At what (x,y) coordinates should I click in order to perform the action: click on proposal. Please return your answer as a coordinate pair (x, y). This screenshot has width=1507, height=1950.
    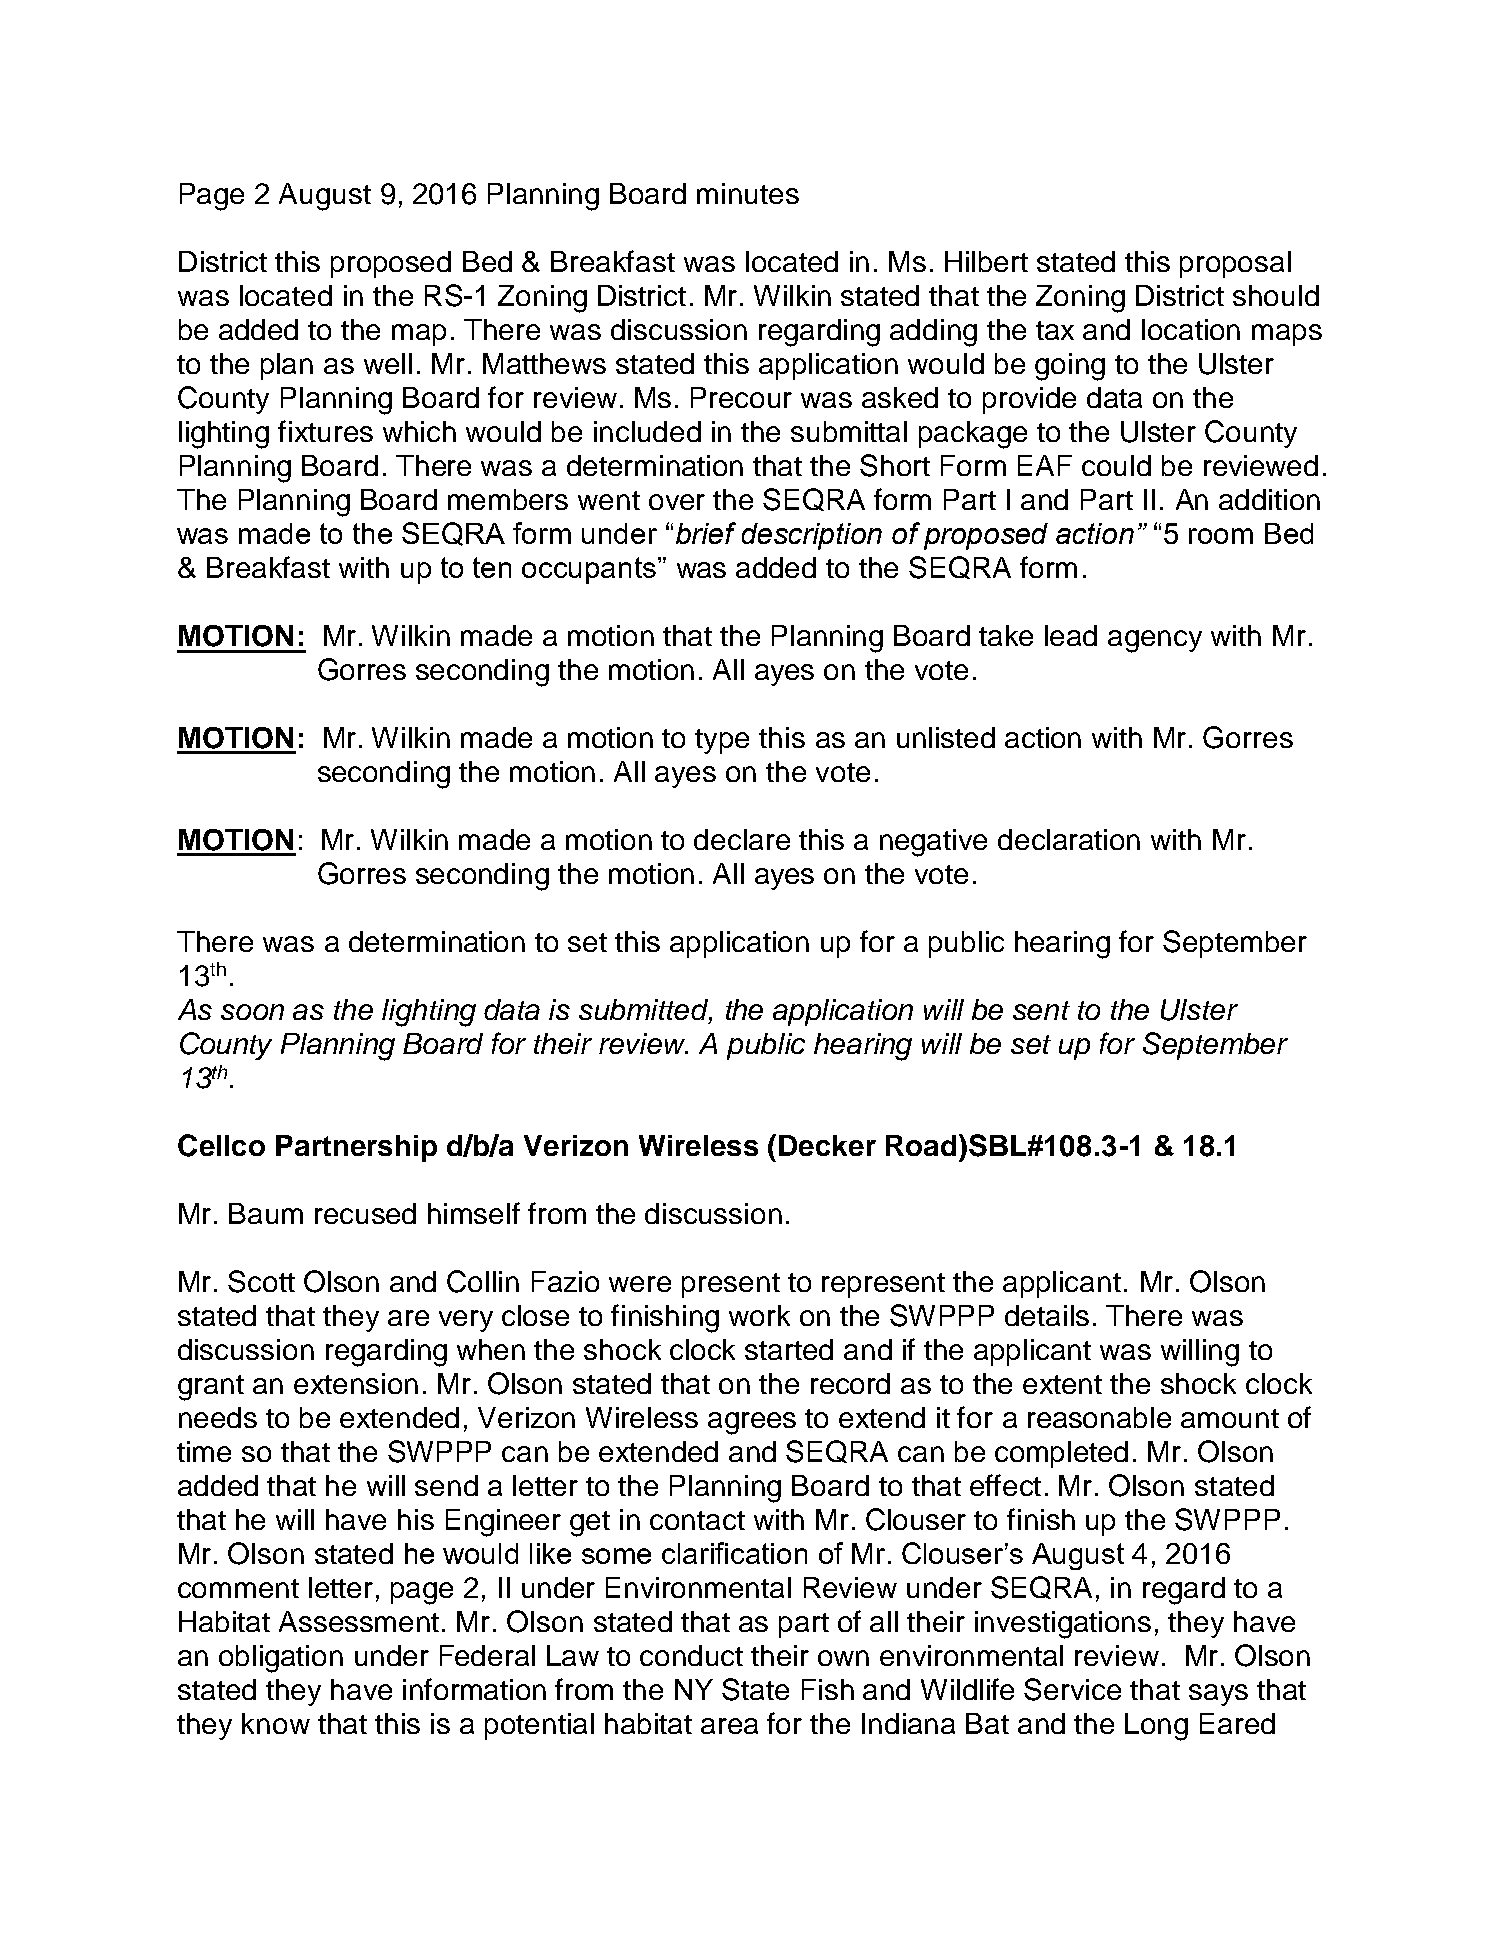
    Looking at the image, I should click on (1235, 264).
